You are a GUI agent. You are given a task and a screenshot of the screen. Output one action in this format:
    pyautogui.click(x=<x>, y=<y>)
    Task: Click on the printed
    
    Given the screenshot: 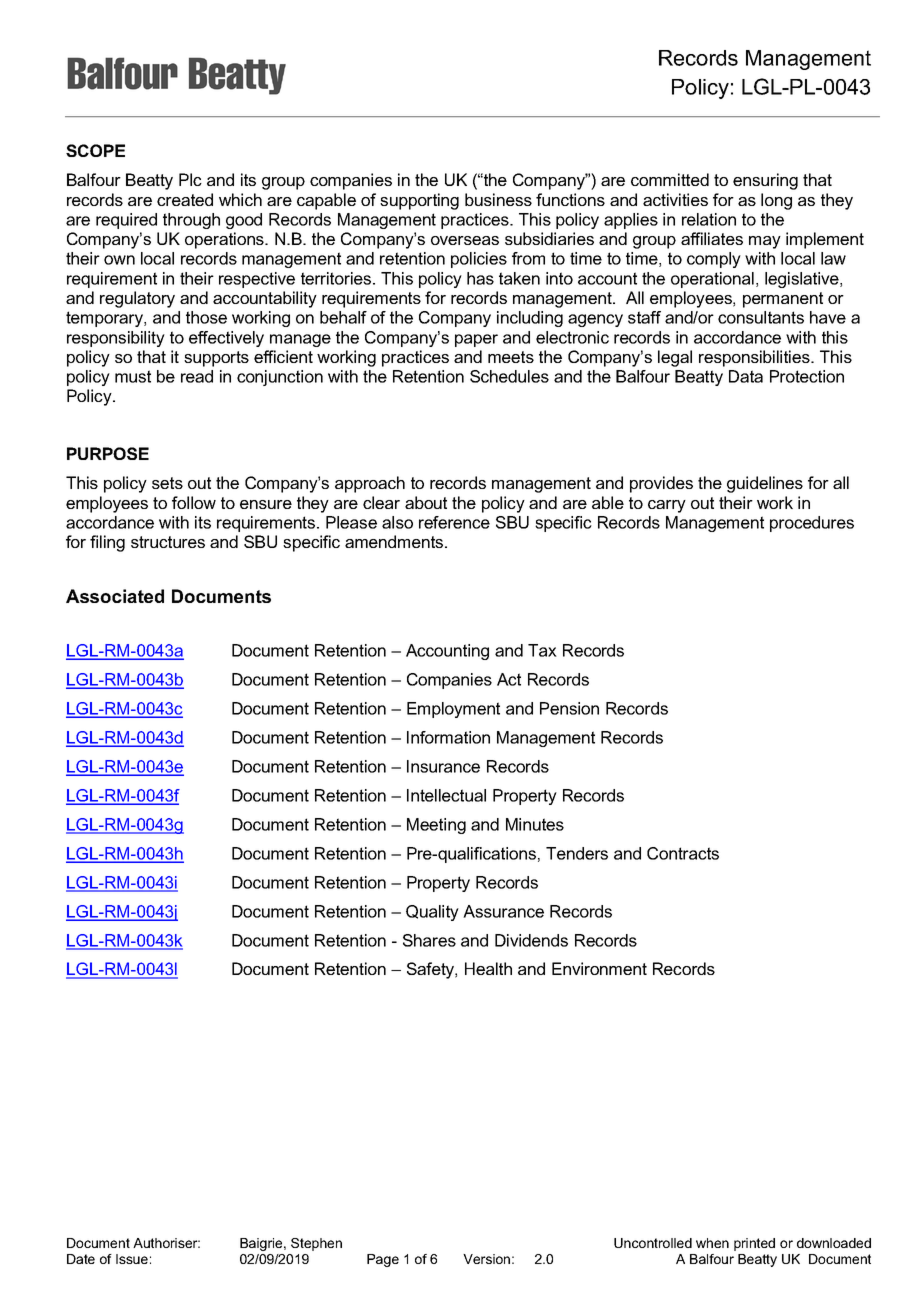 What is the action you would take?
    pyautogui.click(x=754, y=1244)
